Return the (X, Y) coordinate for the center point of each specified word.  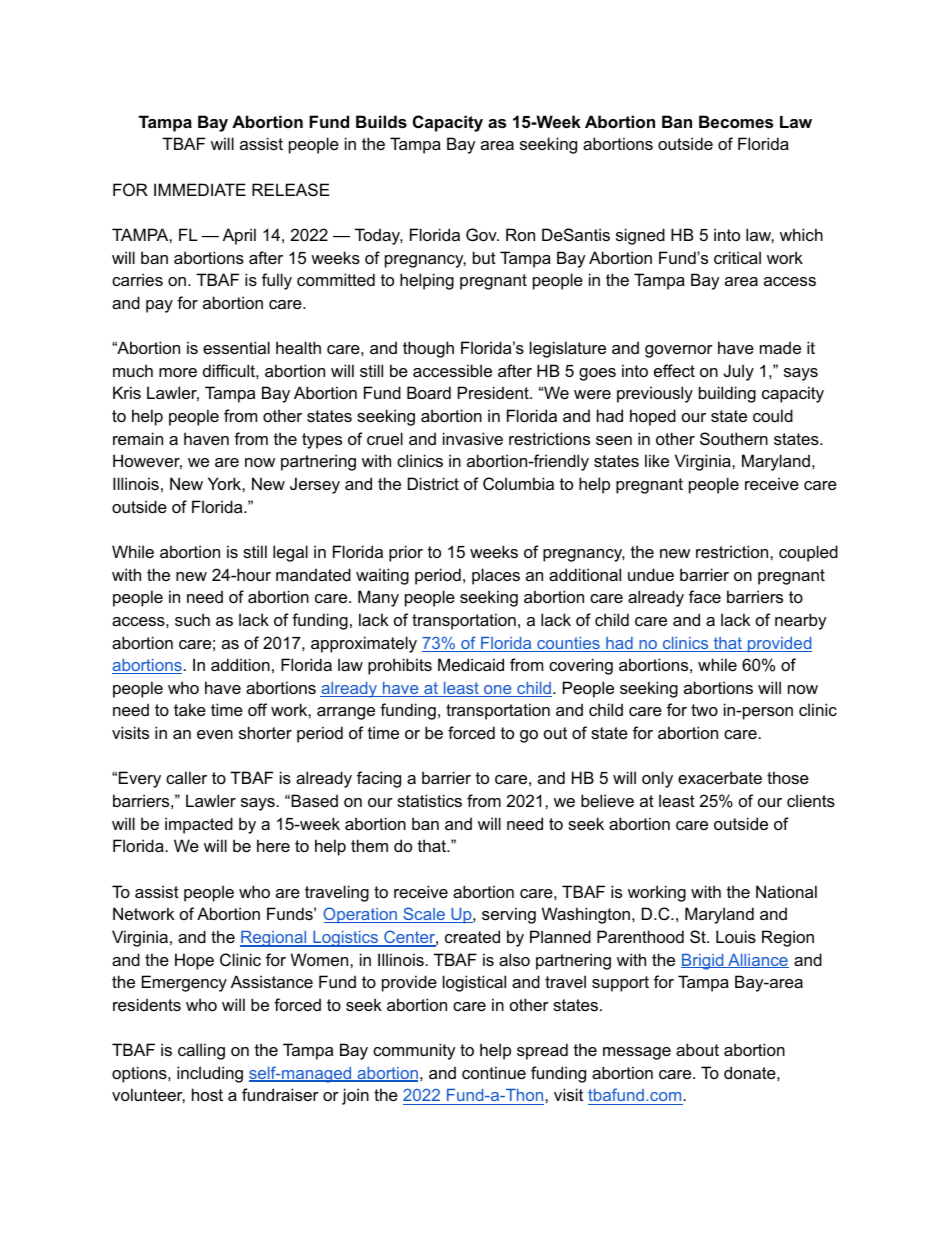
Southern (734, 438)
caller (186, 777)
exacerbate (720, 777)
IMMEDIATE (200, 189)
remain (138, 438)
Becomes (736, 121)
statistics (429, 800)
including (210, 1074)
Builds (381, 121)
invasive (473, 438)
